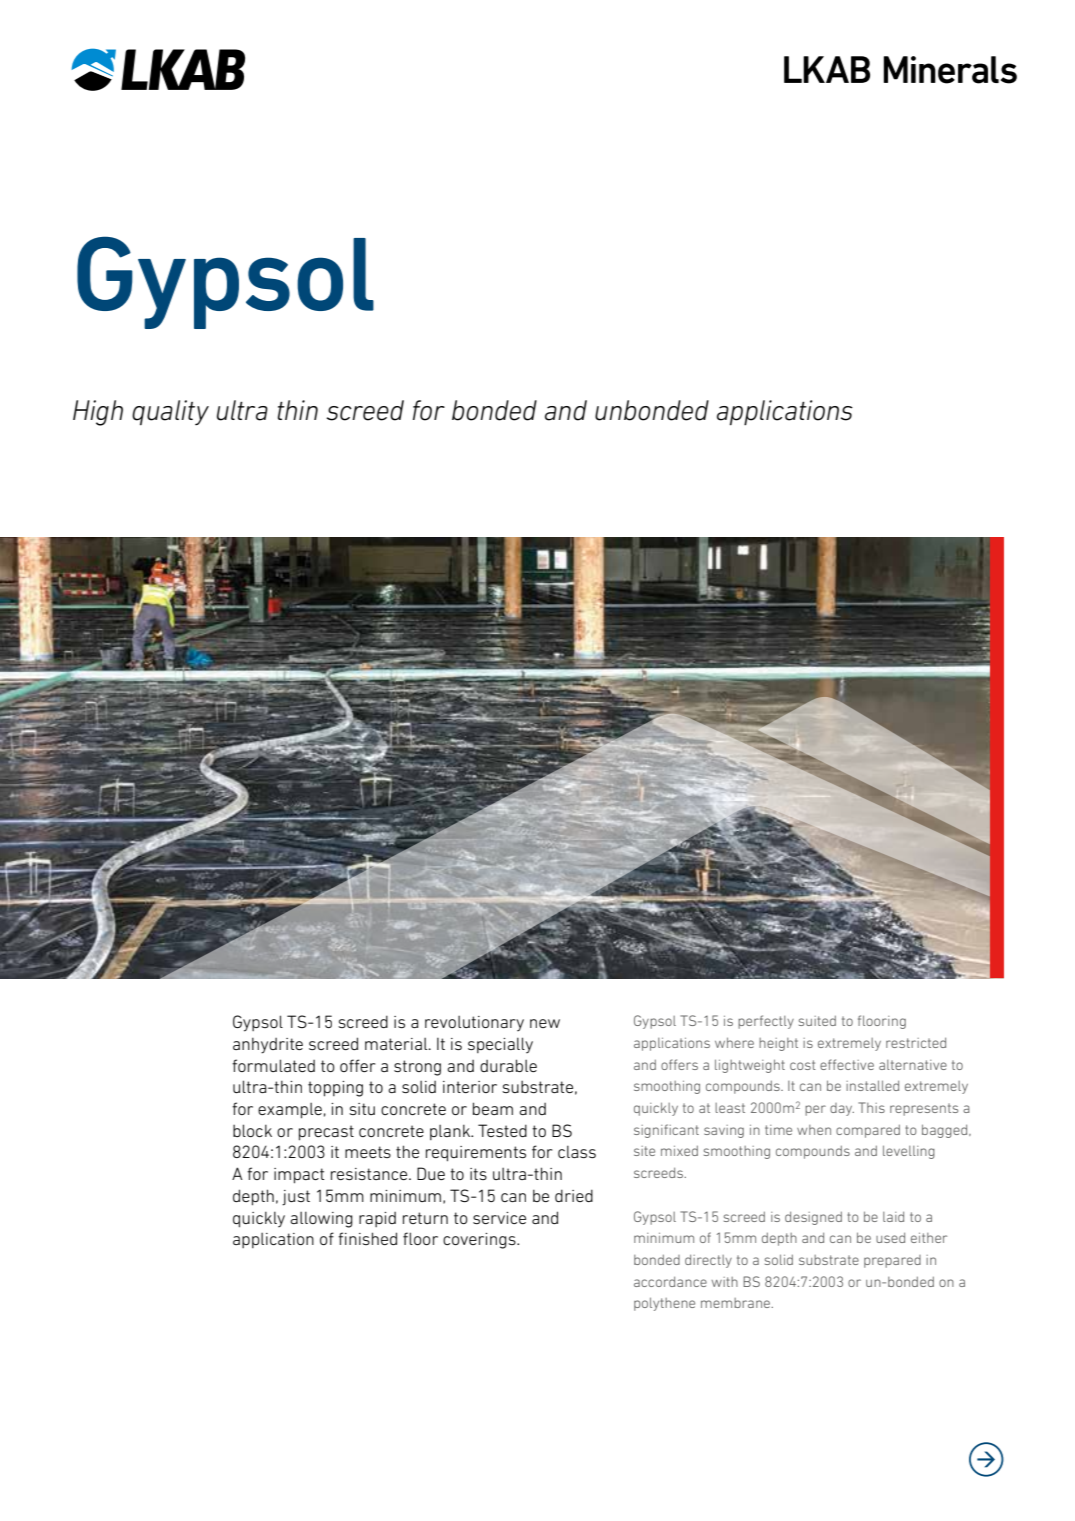 The width and height of the document is (1075, 1521). Describe the element at coordinates (273, 1065) in the document. I see `formulated` at that location.
